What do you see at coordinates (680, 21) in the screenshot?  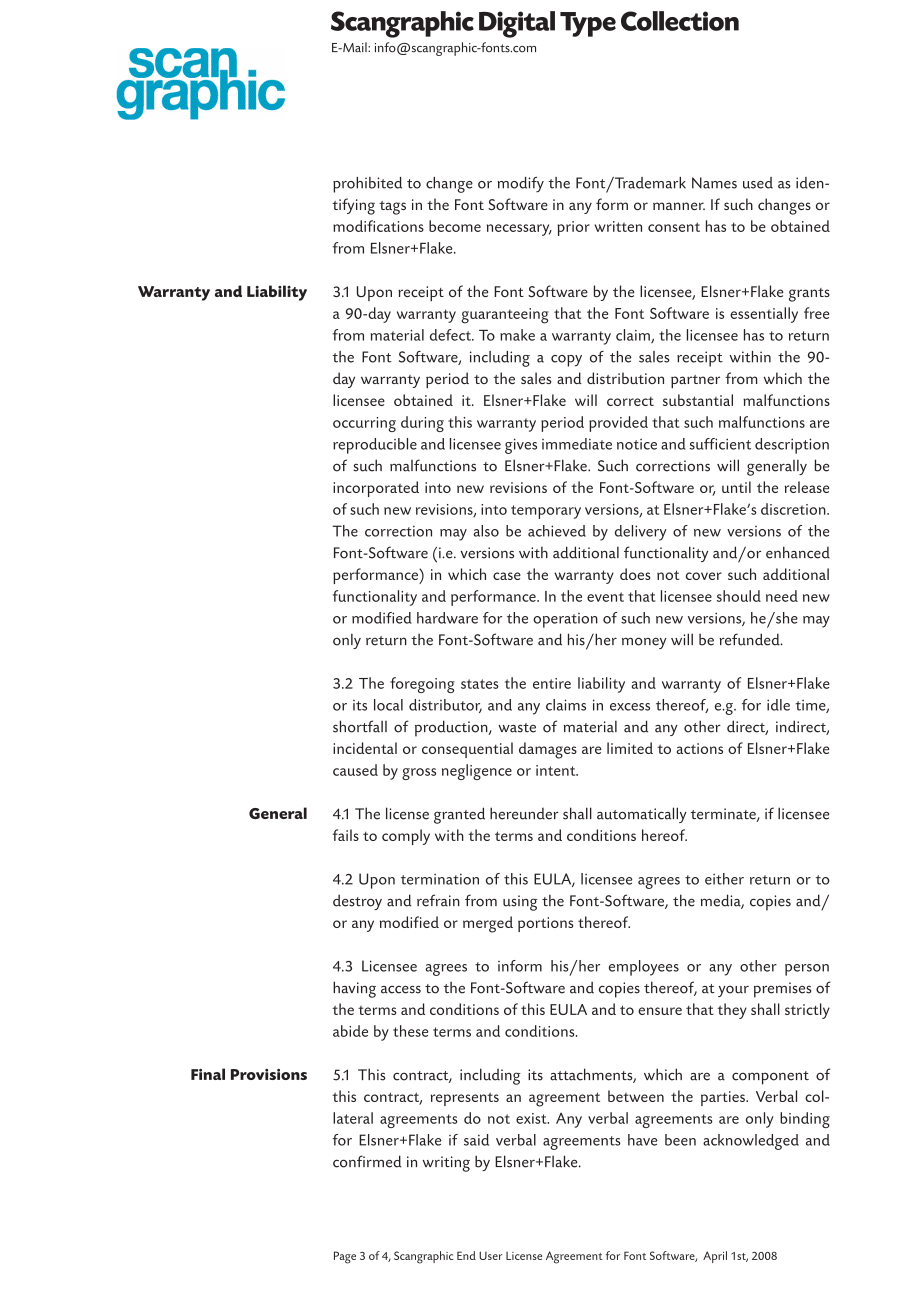 I see `Collection` at bounding box center [680, 21].
